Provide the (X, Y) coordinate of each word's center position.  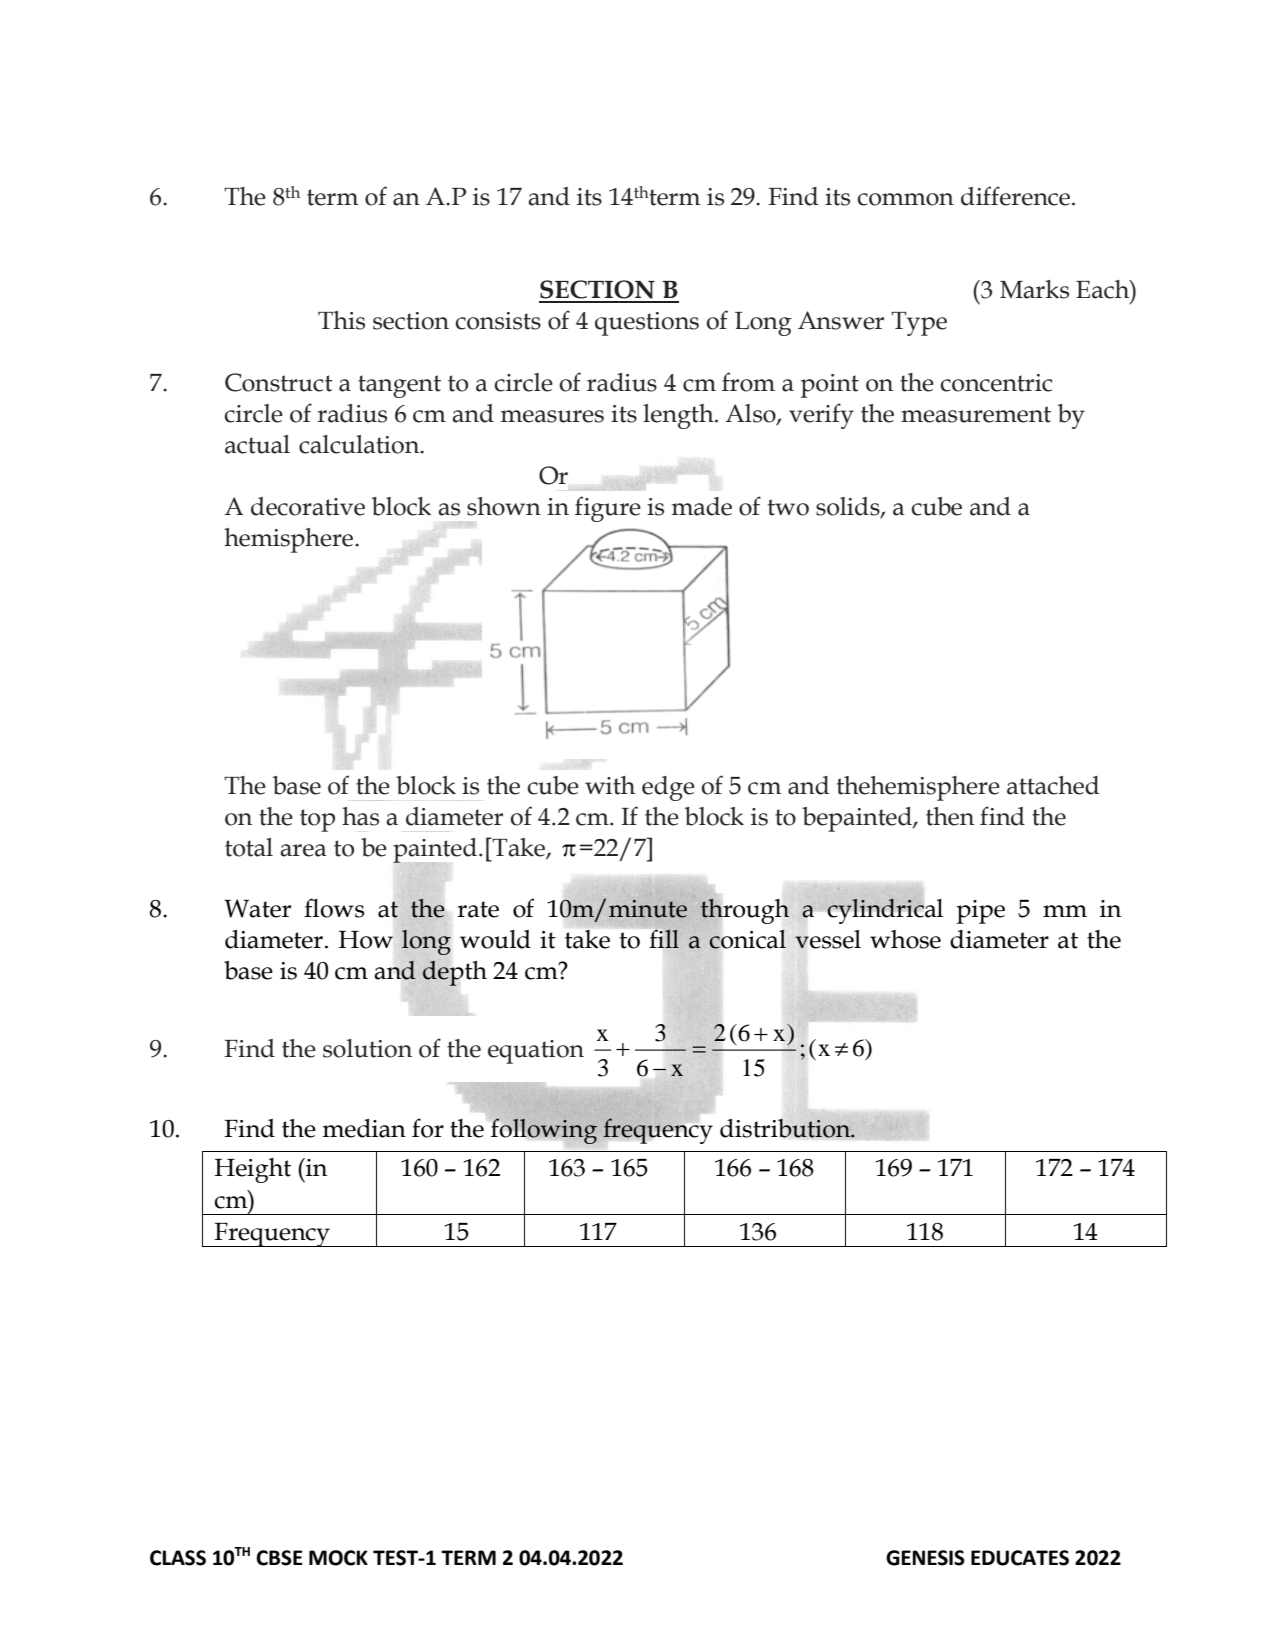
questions (647, 324)
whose (905, 939)
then (950, 816)
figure (608, 509)
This (341, 320)
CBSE (279, 1558)
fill (664, 939)
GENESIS (925, 1558)
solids (849, 507)
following (544, 1131)
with (610, 785)
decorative (308, 506)
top (317, 820)
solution (367, 1048)
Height (253, 1170)
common (905, 199)
